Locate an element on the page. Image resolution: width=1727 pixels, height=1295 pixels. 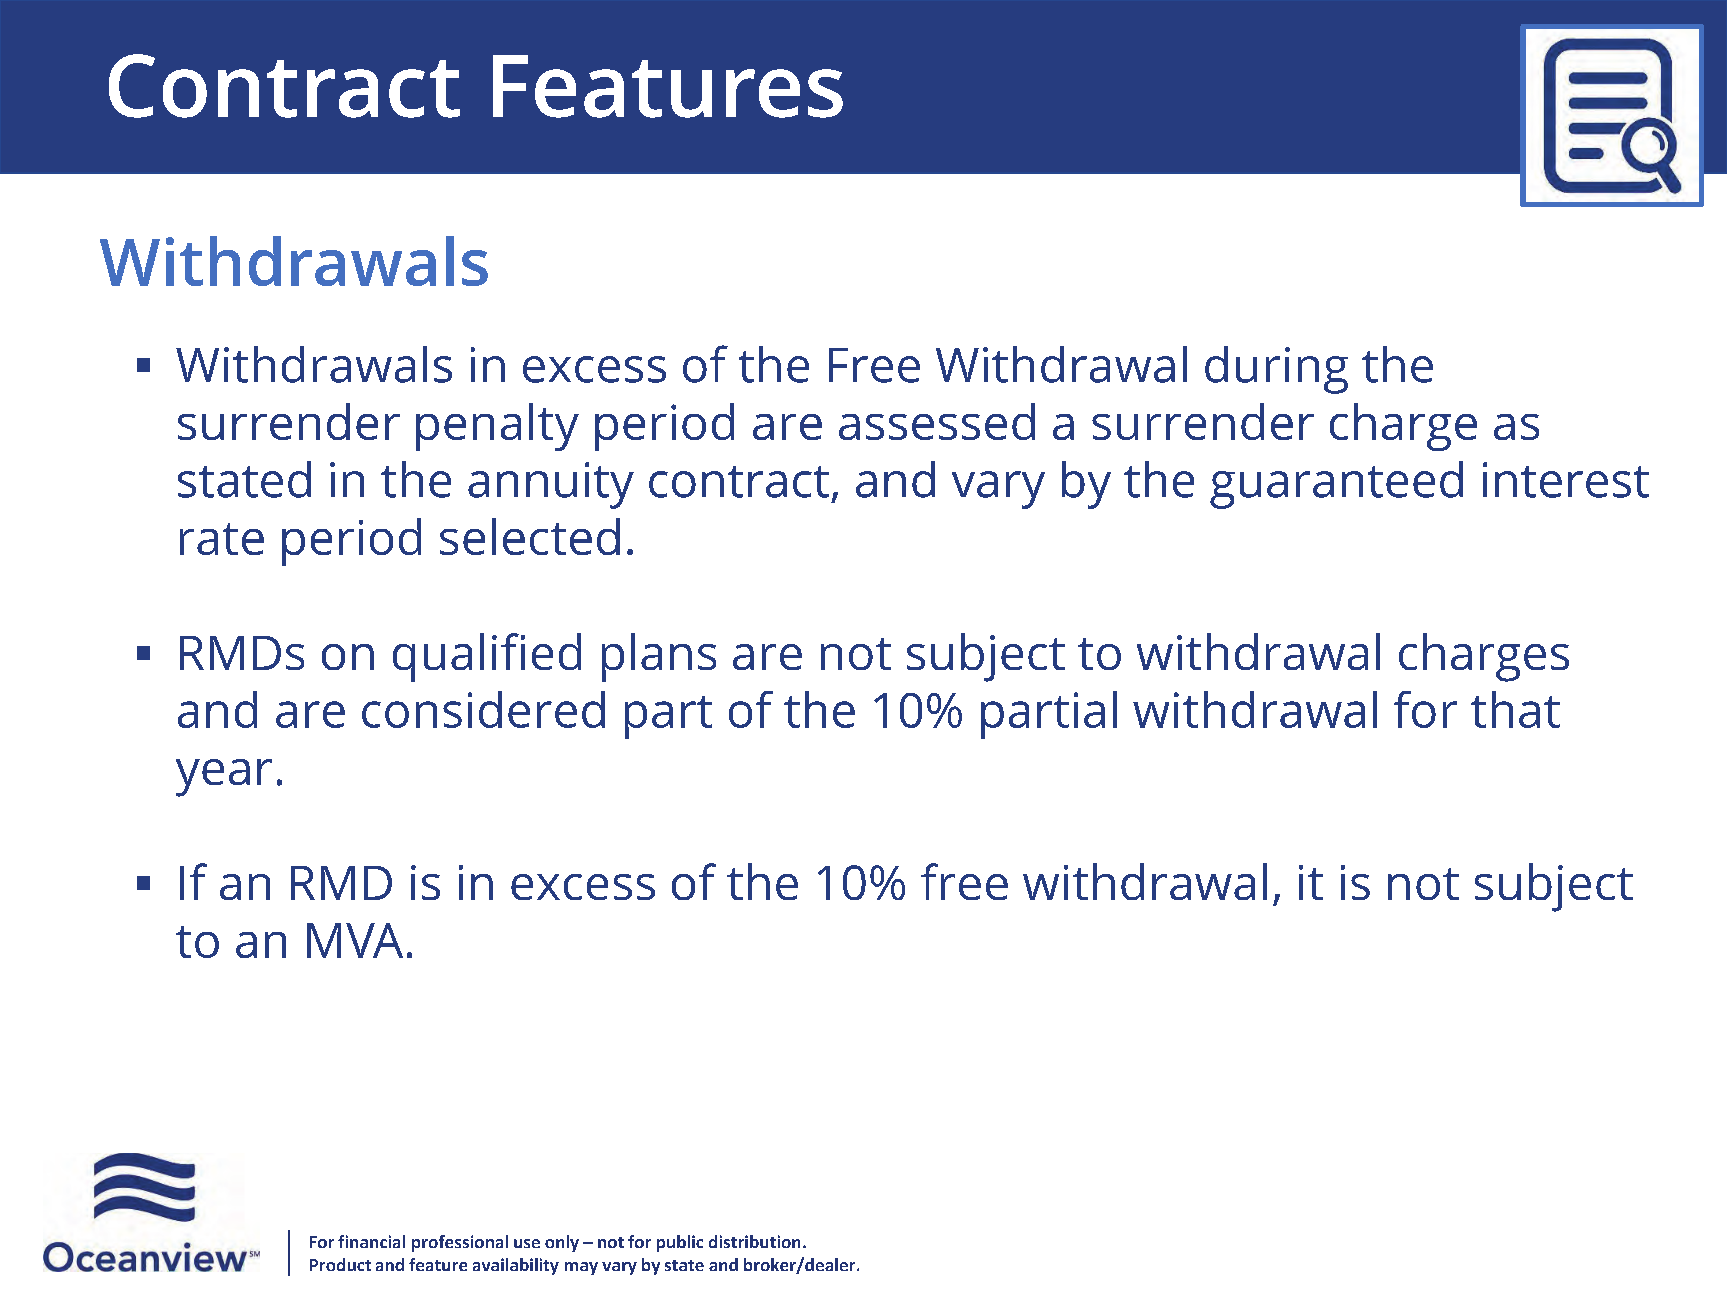
that is located at coordinates (1515, 709).
